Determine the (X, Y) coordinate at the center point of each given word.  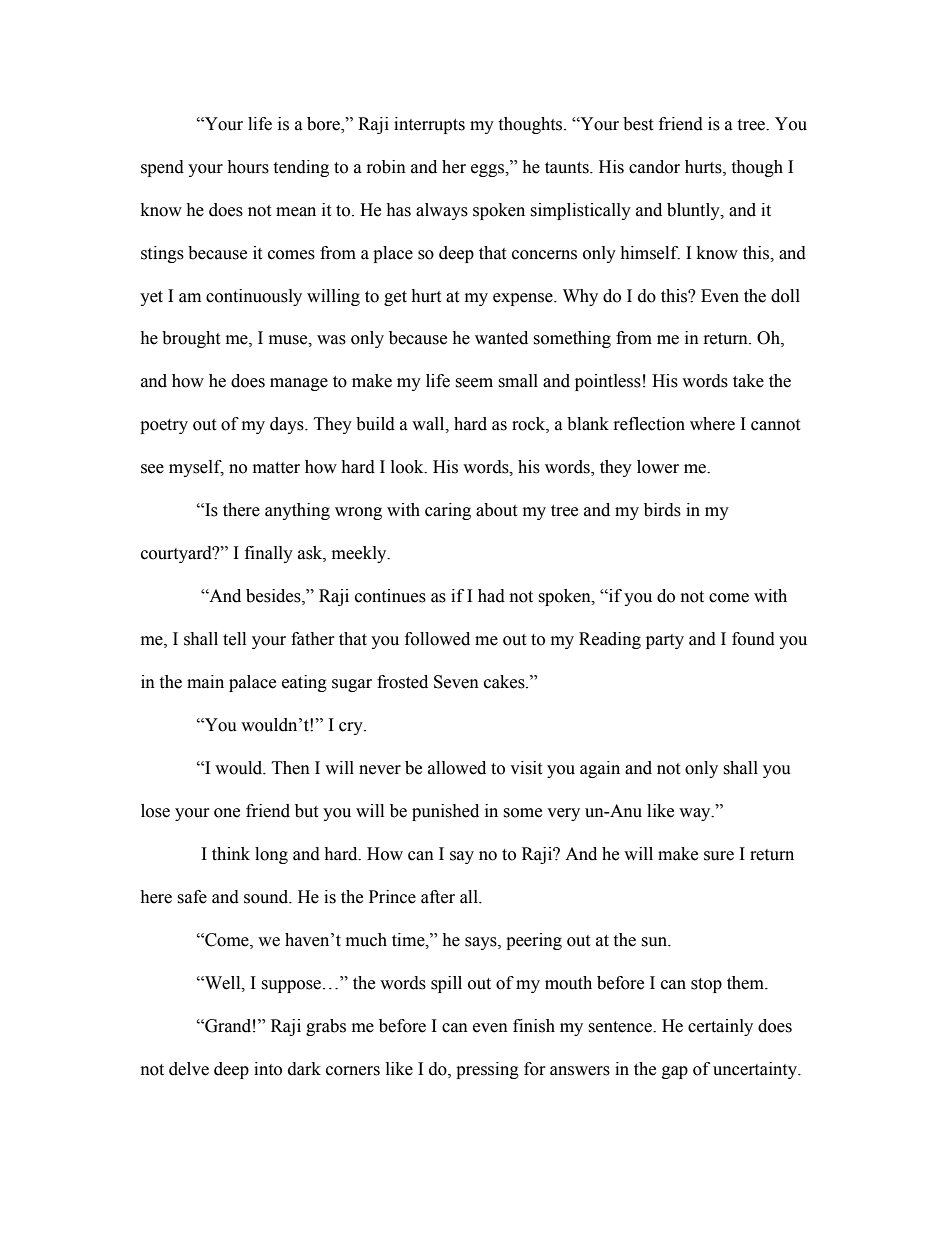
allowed (457, 768)
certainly (720, 1027)
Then (291, 768)
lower (658, 467)
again (600, 769)
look (408, 467)
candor (654, 167)
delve (189, 1069)
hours (248, 167)
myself (196, 468)
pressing (487, 1070)
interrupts (429, 125)
